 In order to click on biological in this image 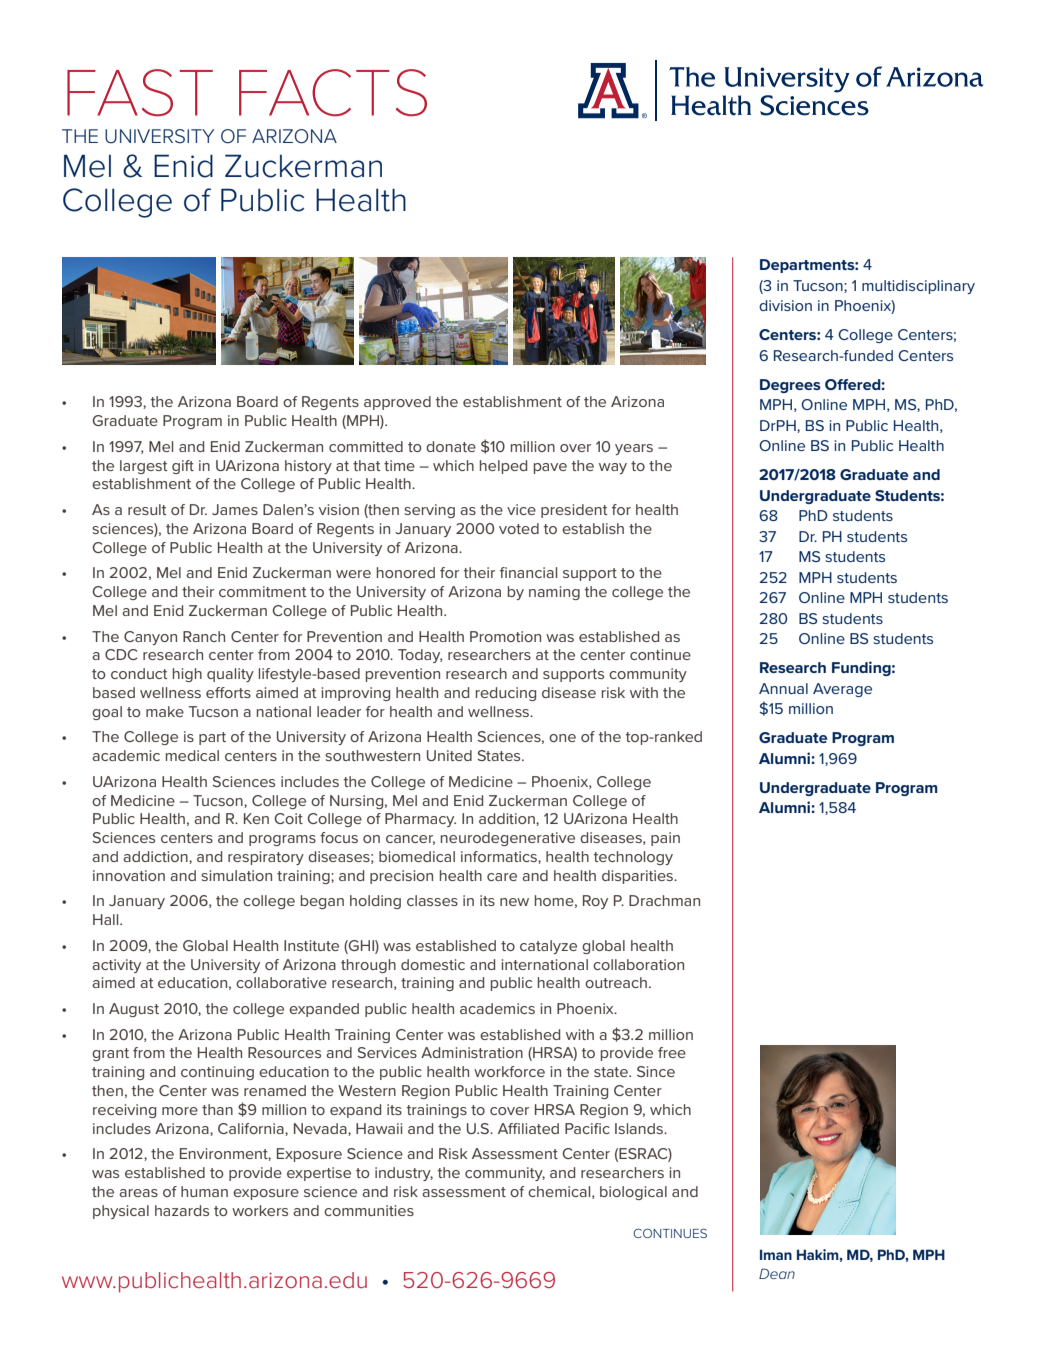, I will do `click(633, 1193)`.
